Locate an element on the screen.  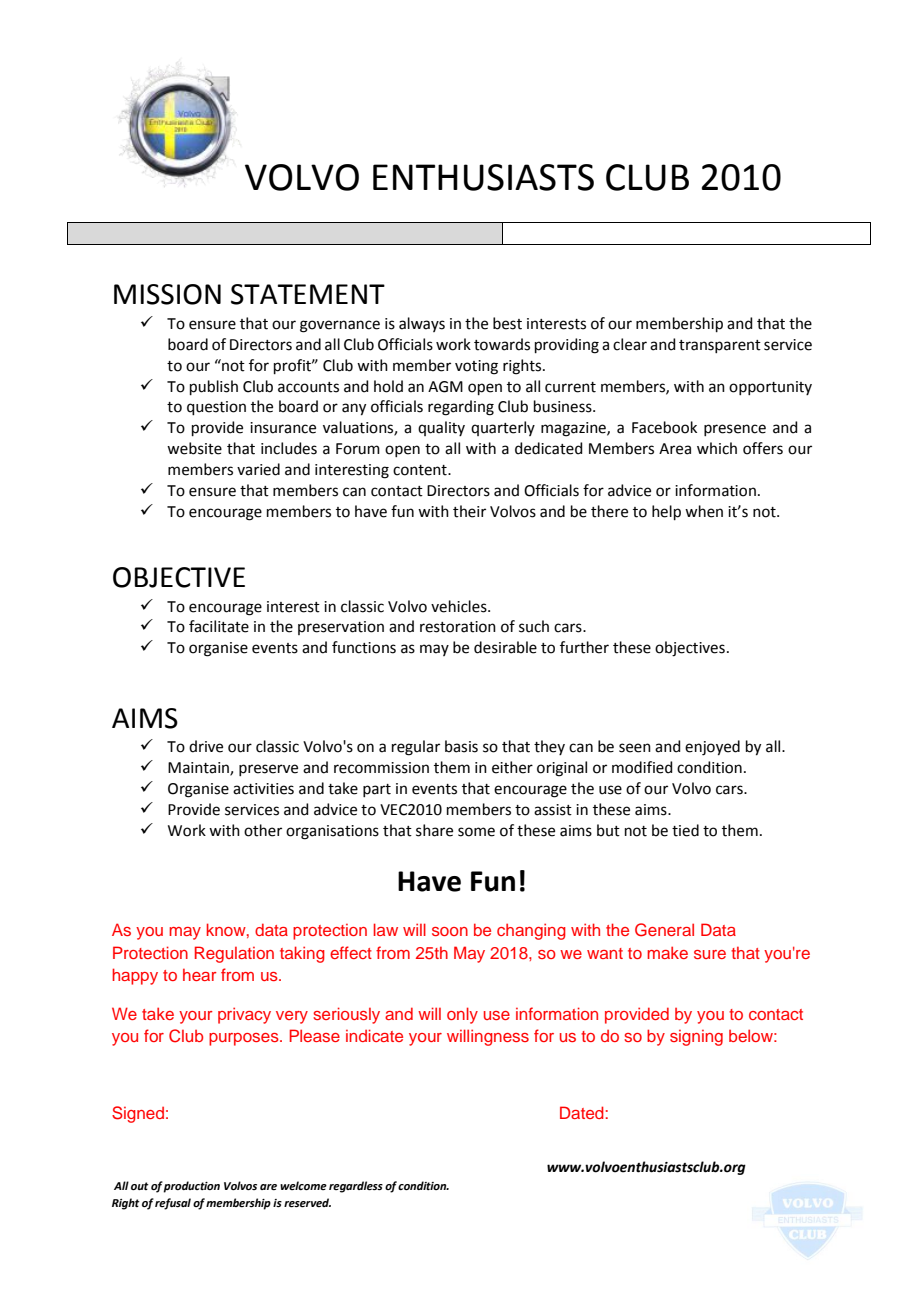
regardless is located at coordinates (356, 1187).
